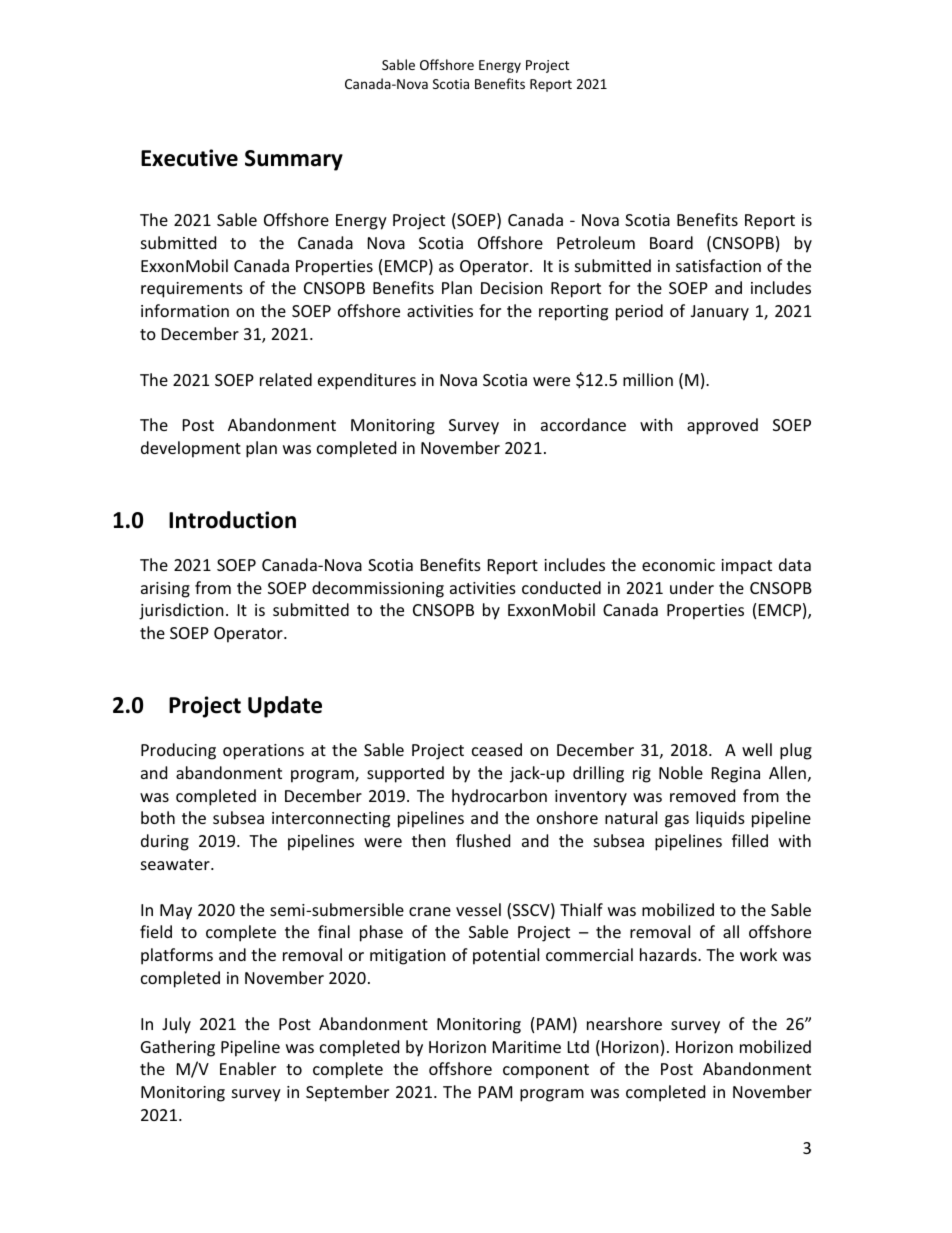 The height and width of the page is (1233, 952). What do you see at coordinates (181, 611) in the page?
I see `jurisdiction` at bounding box center [181, 611].
